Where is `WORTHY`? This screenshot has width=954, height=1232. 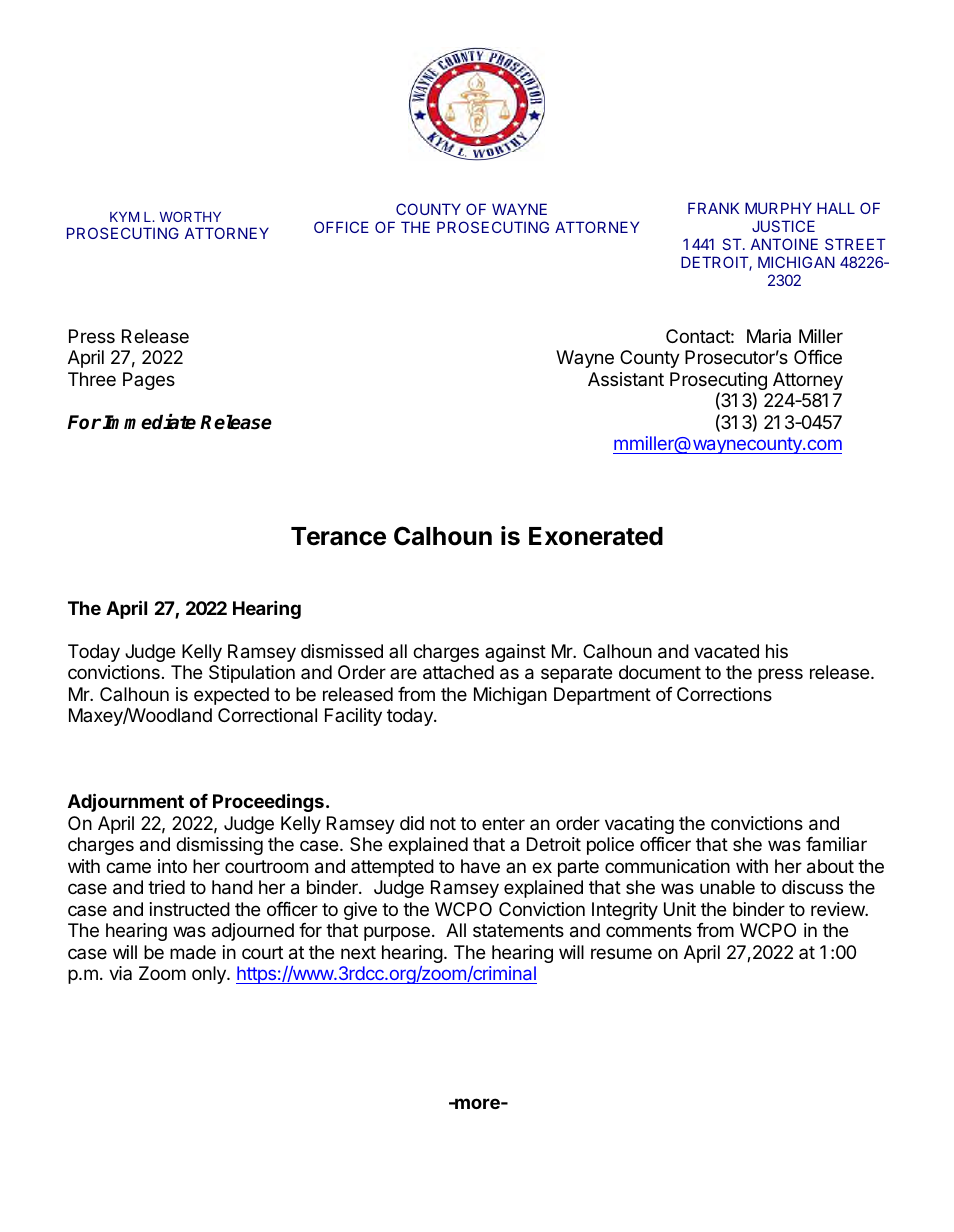
WORTHY is located at coordinates (190, 216).
